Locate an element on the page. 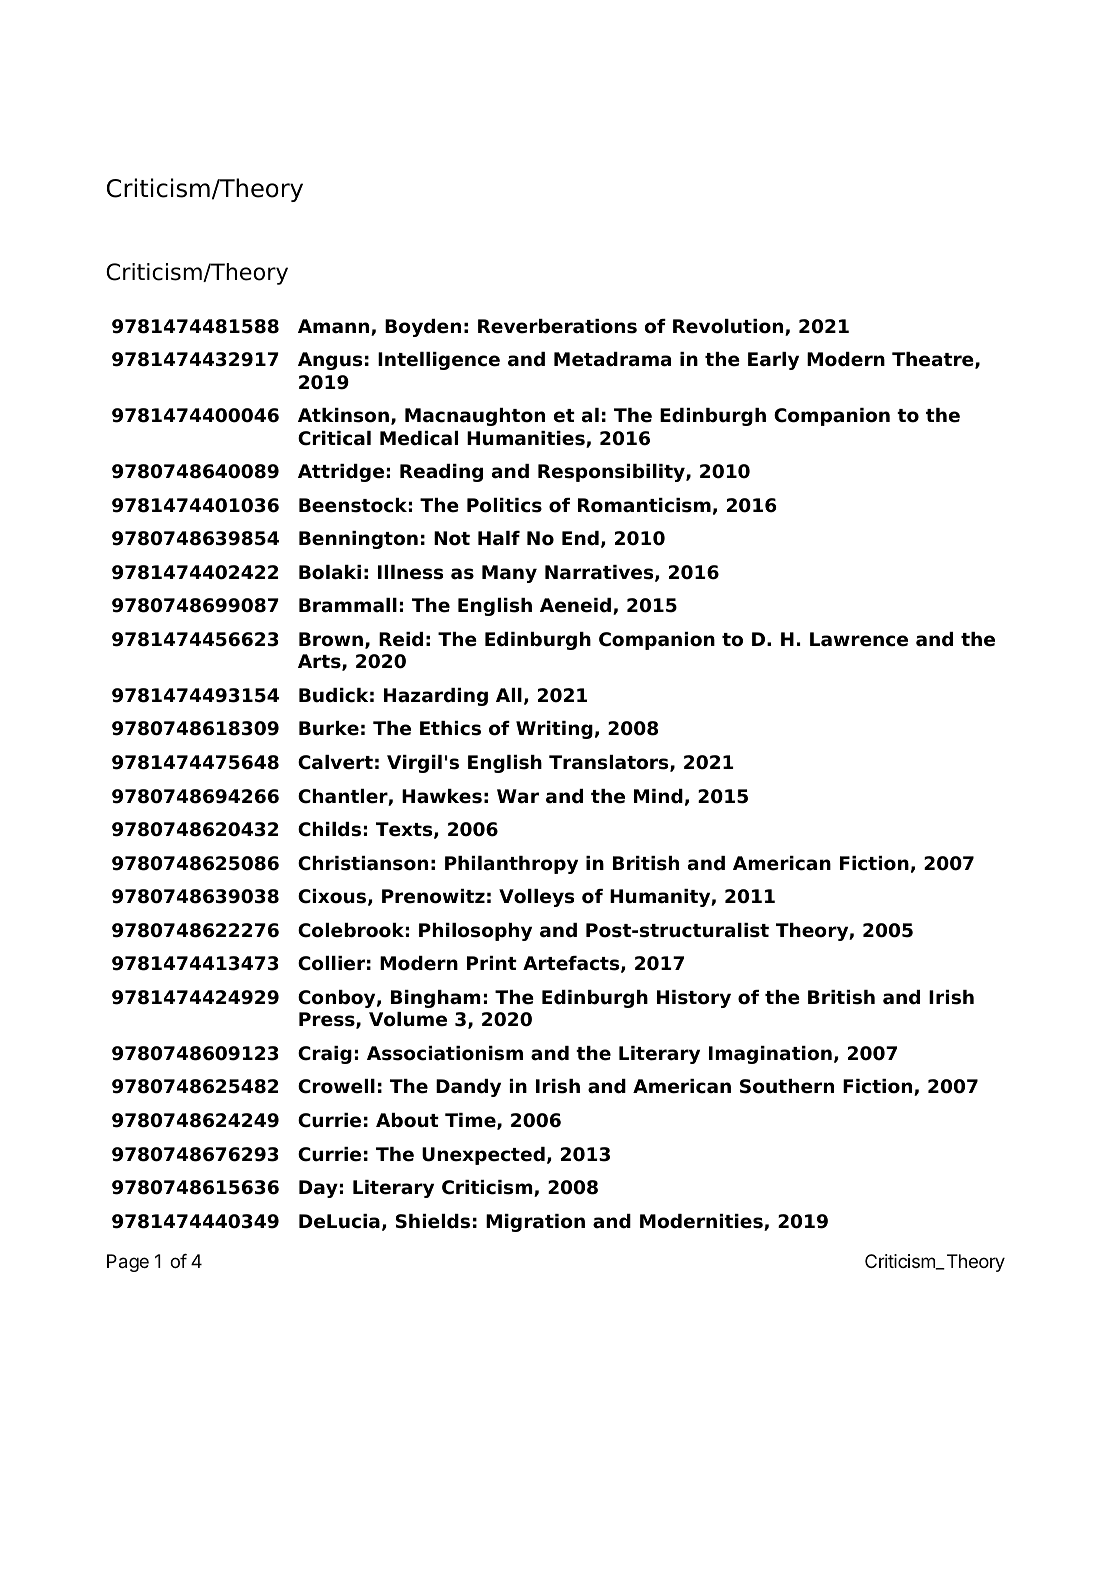  Southern is located at coordinates (787, 1086).
